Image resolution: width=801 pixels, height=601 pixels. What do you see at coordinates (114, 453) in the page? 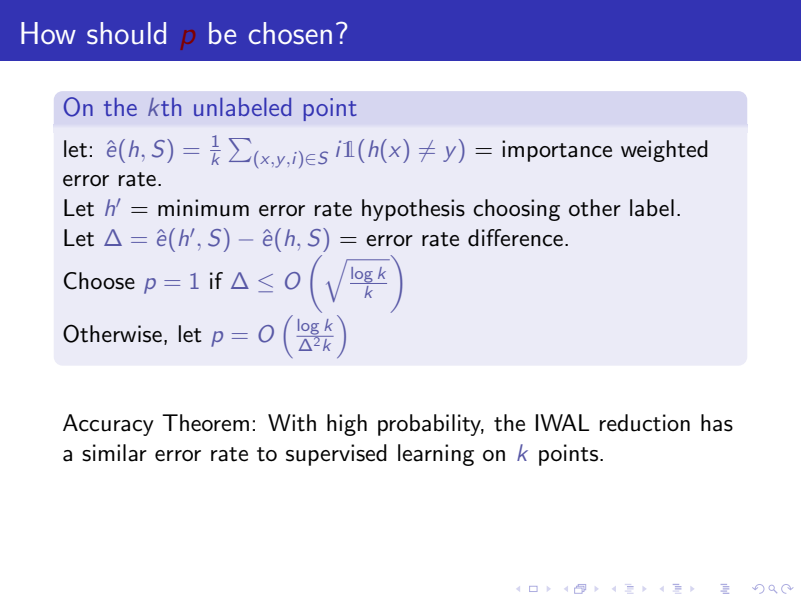
I see `similar` at bounding box center [114, 453].
